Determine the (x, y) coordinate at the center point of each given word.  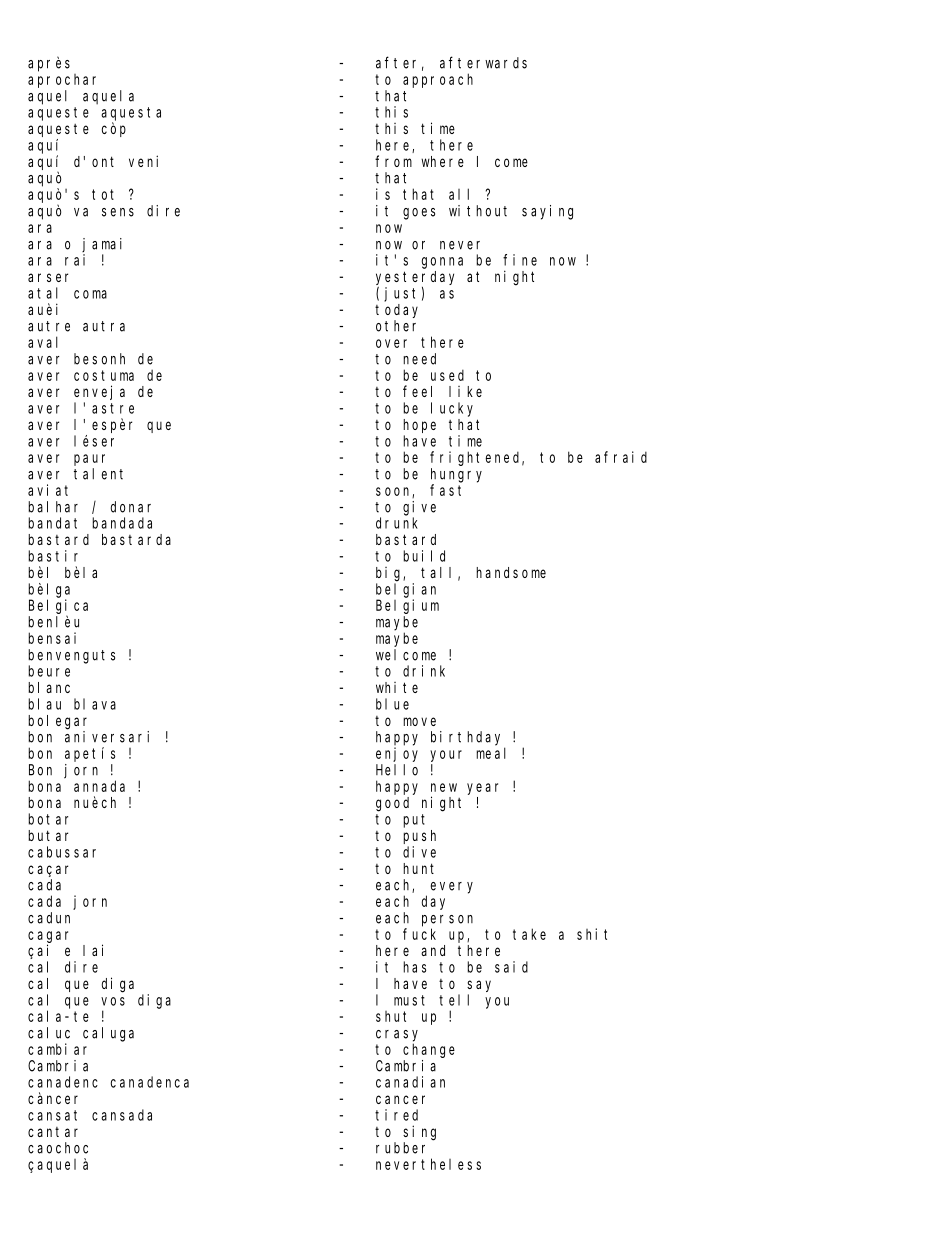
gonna (442, 263)
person (447, 921)
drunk (397, 523)
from (393, 161)
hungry (456, 475)
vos (113, 1001)
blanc (49, 687)
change (429, 1050)
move (419, 721)
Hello (397, 770)
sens (118, 212)
